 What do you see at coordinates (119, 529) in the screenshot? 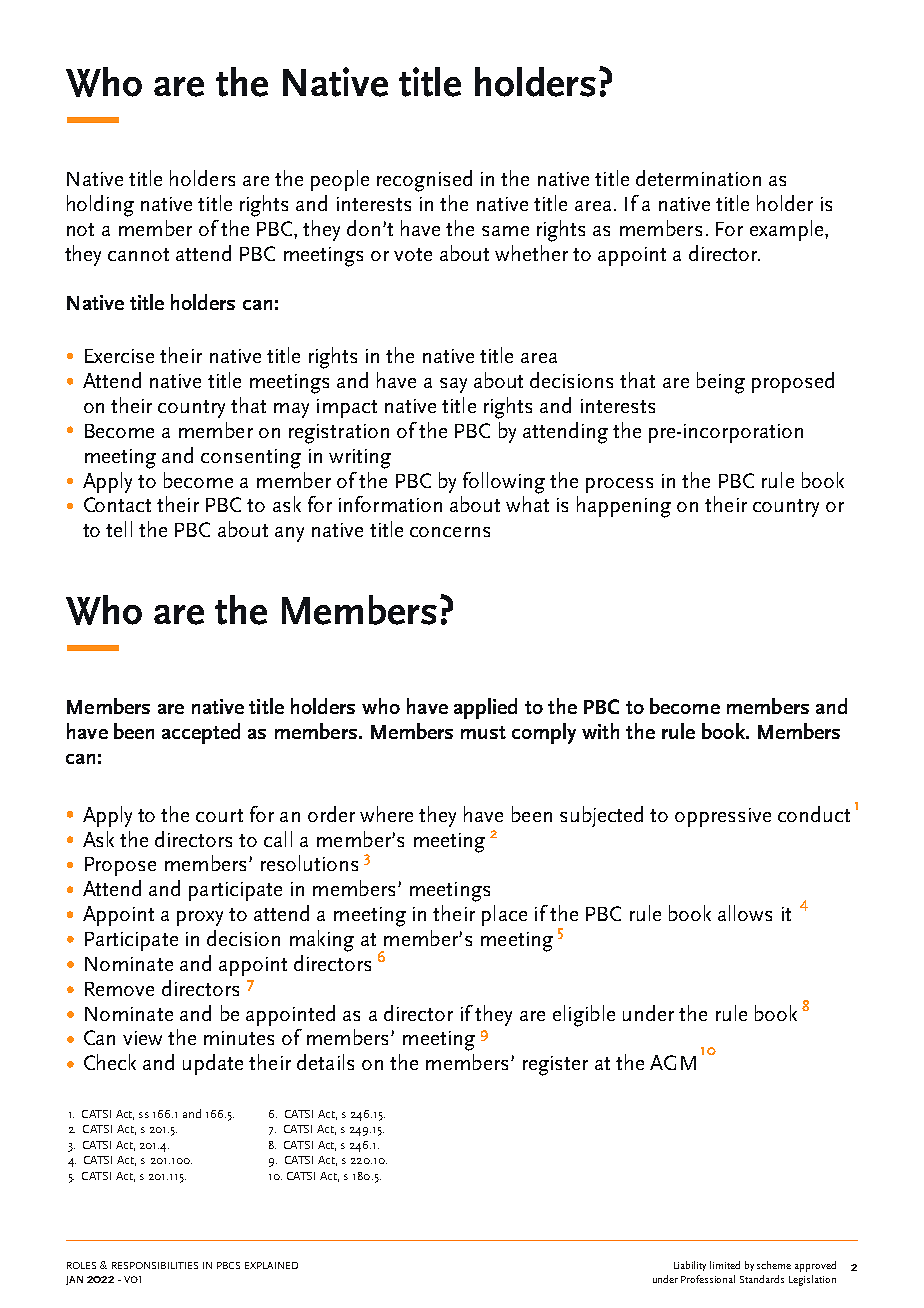
I see `tell` at bounding box center [119, 529].
